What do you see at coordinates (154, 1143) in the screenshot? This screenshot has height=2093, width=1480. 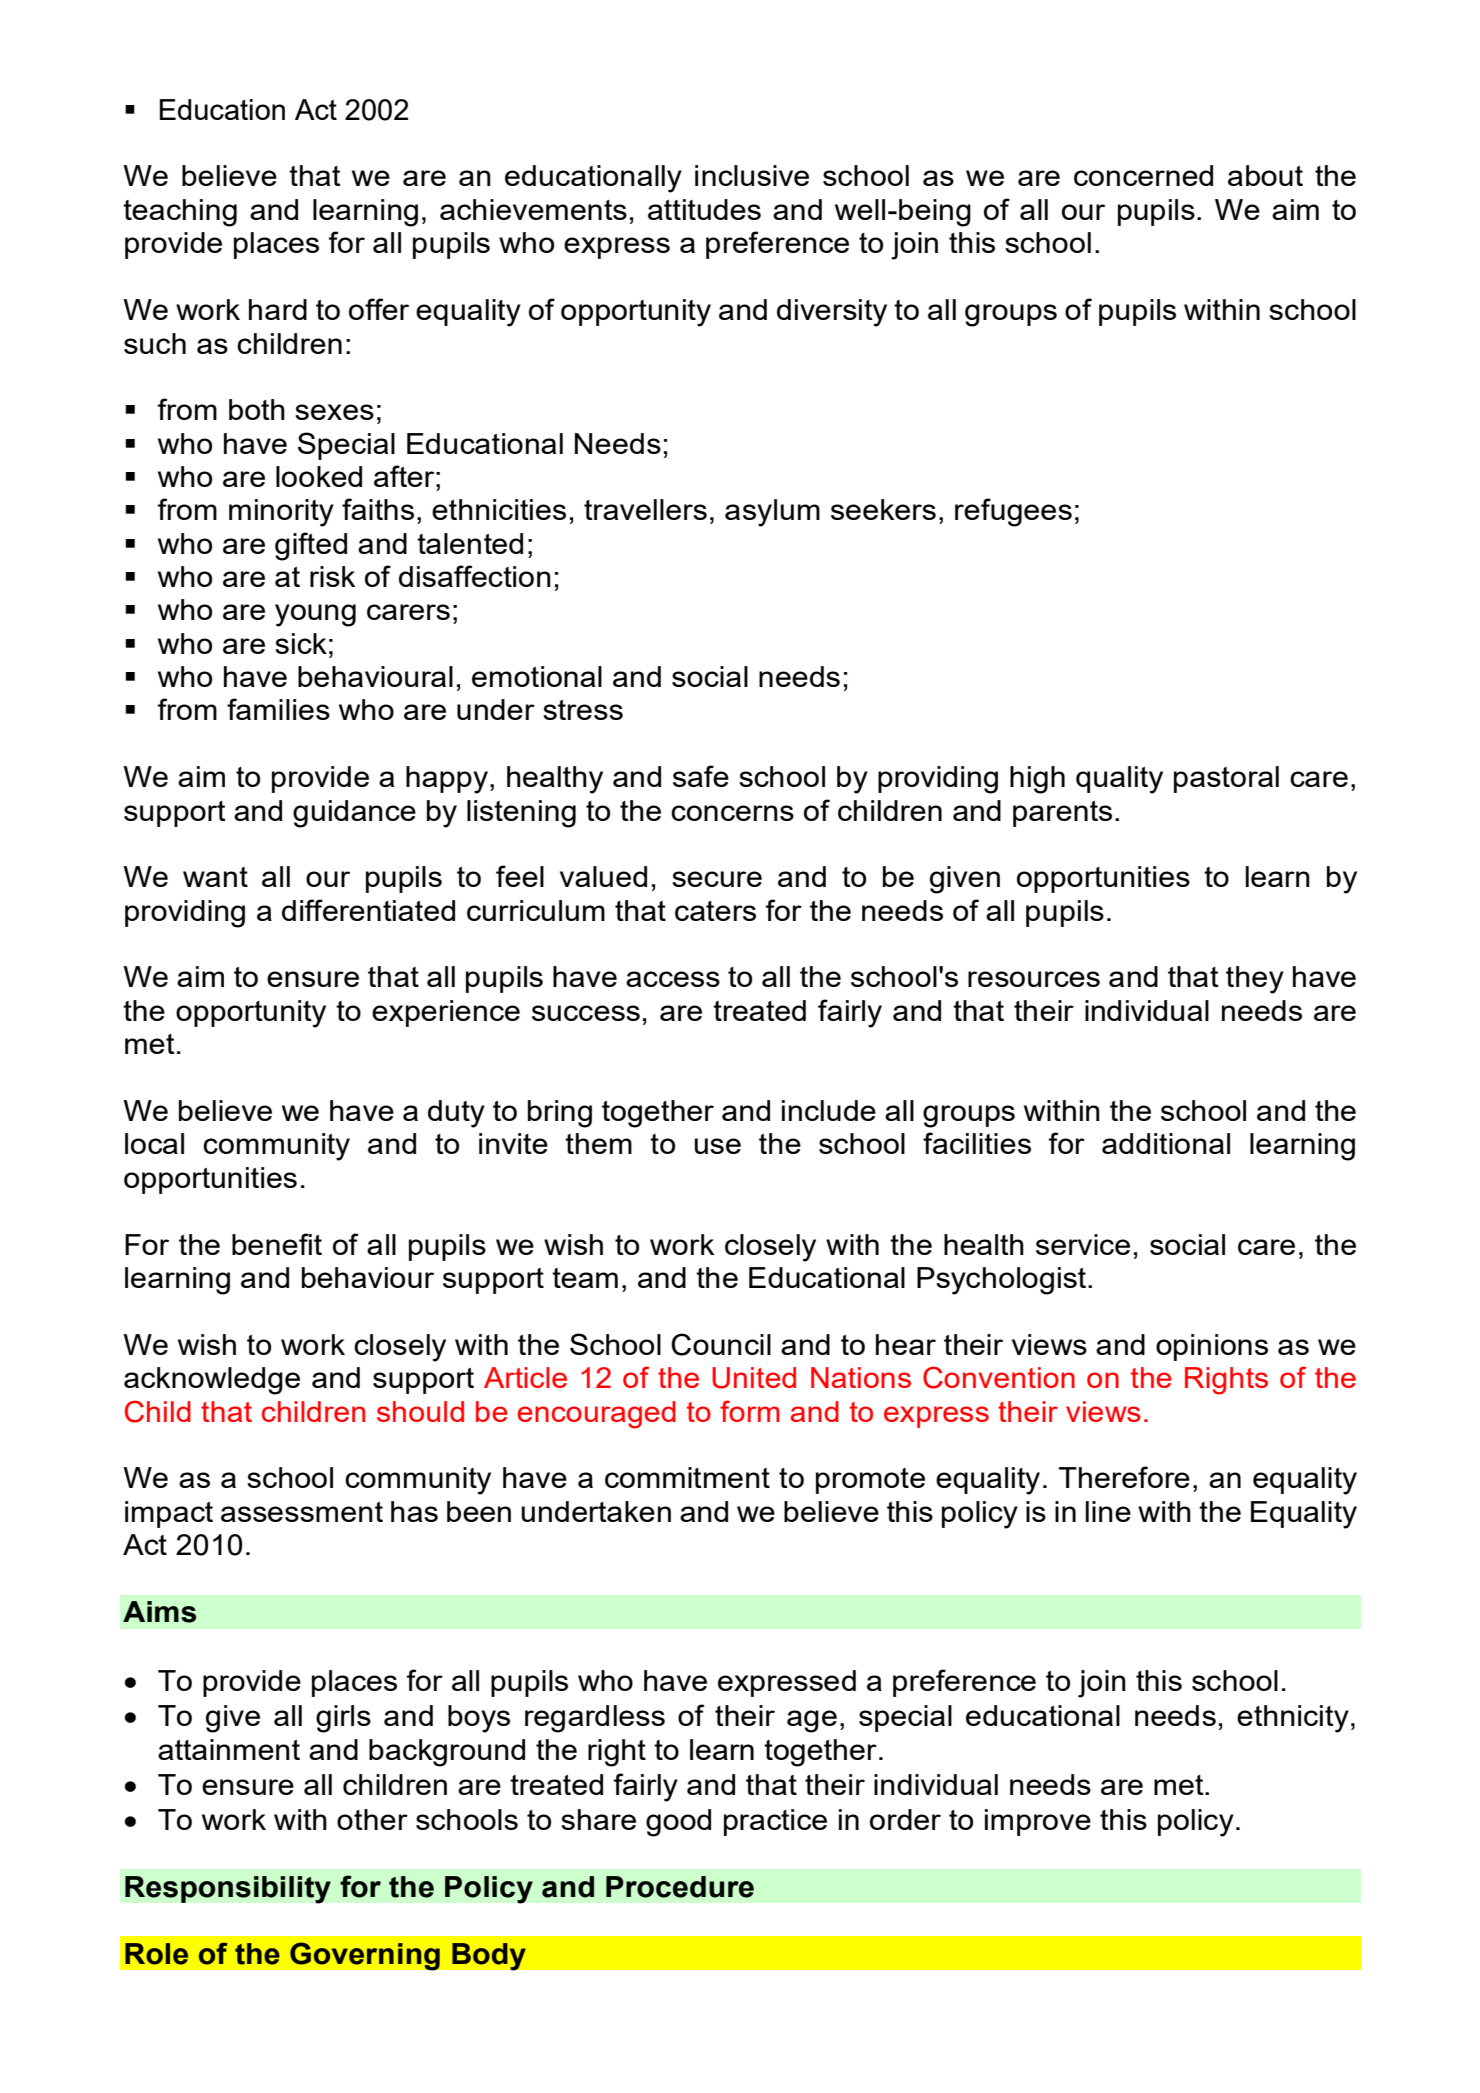 I see `local` at bounding box center [154, 1143].
